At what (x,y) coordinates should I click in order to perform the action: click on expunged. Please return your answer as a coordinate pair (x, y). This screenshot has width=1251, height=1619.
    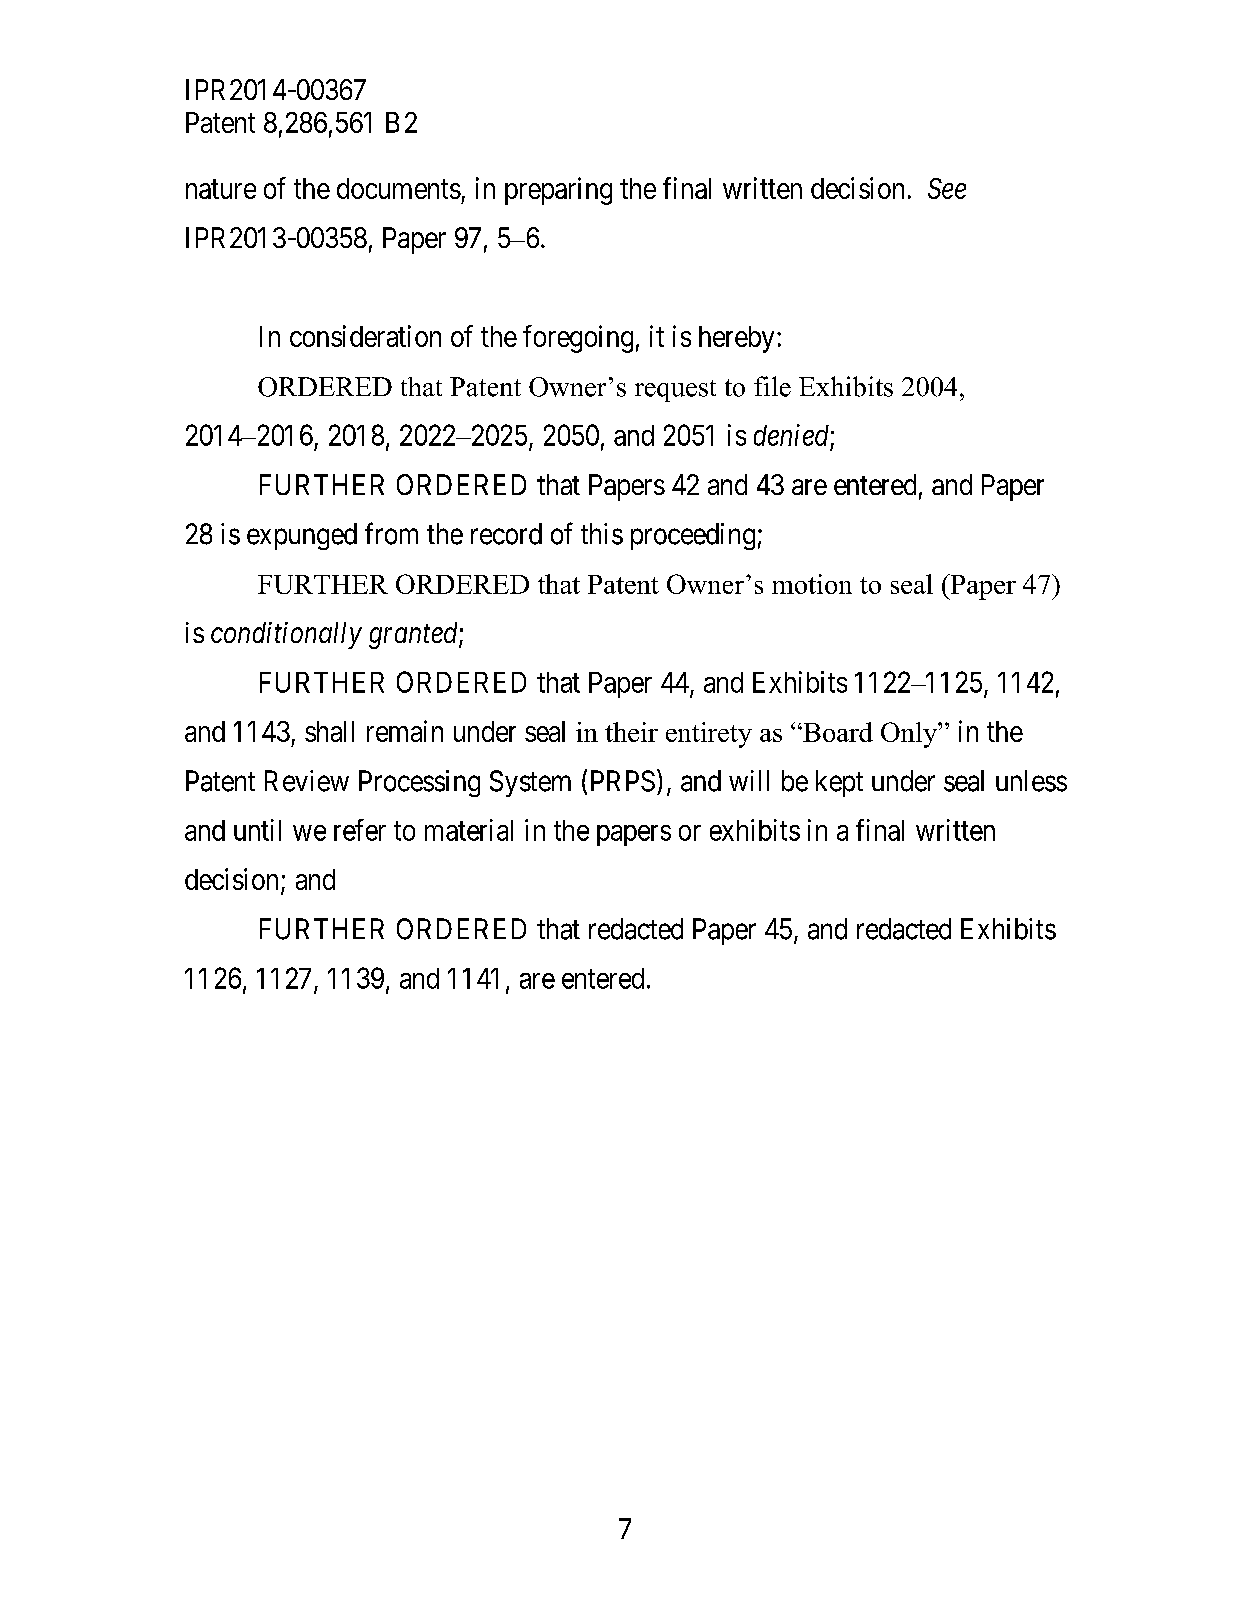
    Looking at the image, I should click on (302, 536).
